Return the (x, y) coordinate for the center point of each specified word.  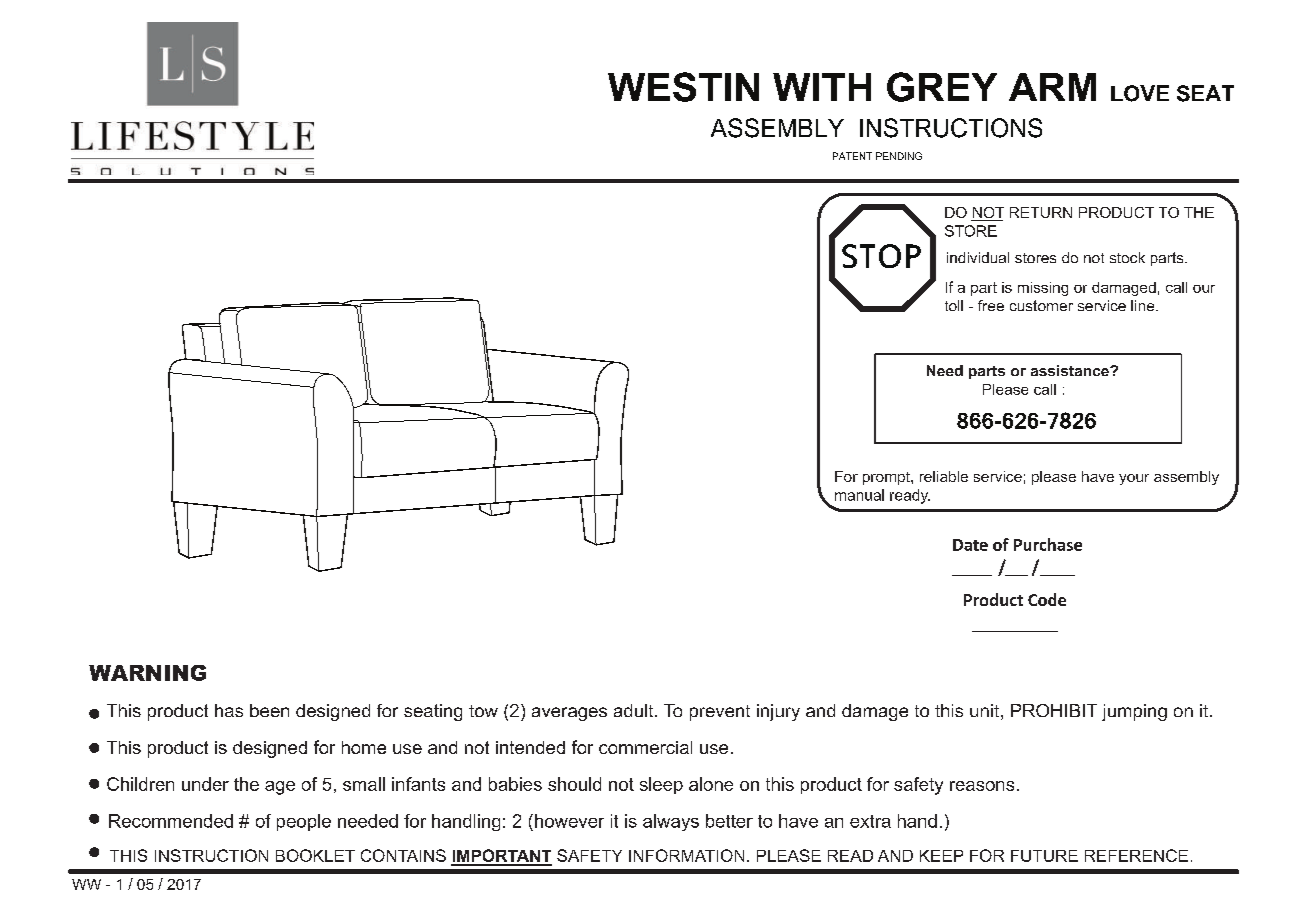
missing (1043, 289)
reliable (944, 476)
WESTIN (683, 87)
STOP (881, 256)
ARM (1052, 87)
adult (635, 710)
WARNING (147, 673)
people (304, 822)
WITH (822, 87)
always (671, 822)
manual (859, 495)
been (269, 710)
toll (954, 305)
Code (1047, 599)
